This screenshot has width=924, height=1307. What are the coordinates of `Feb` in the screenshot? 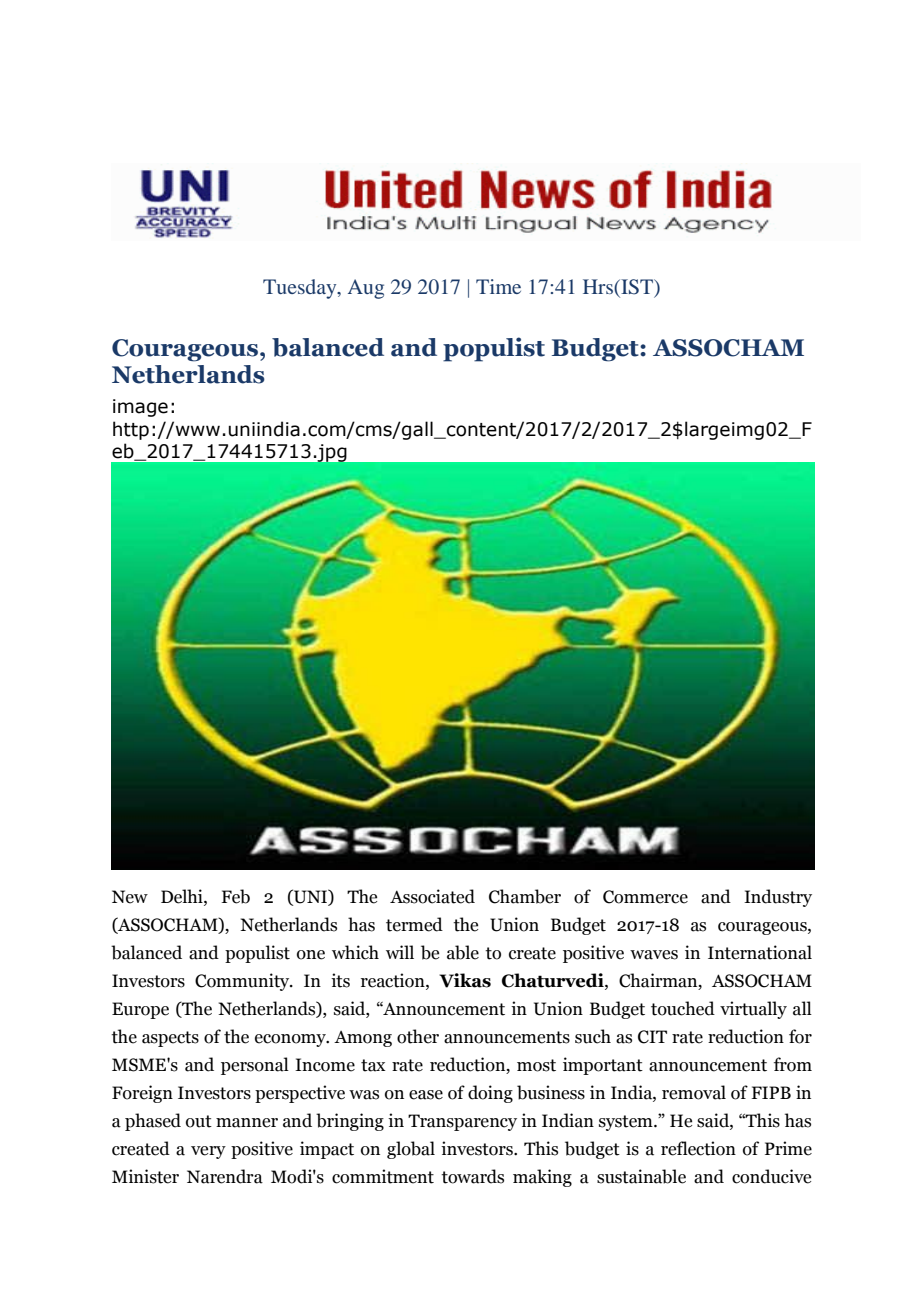 It's located at (235, 896).
